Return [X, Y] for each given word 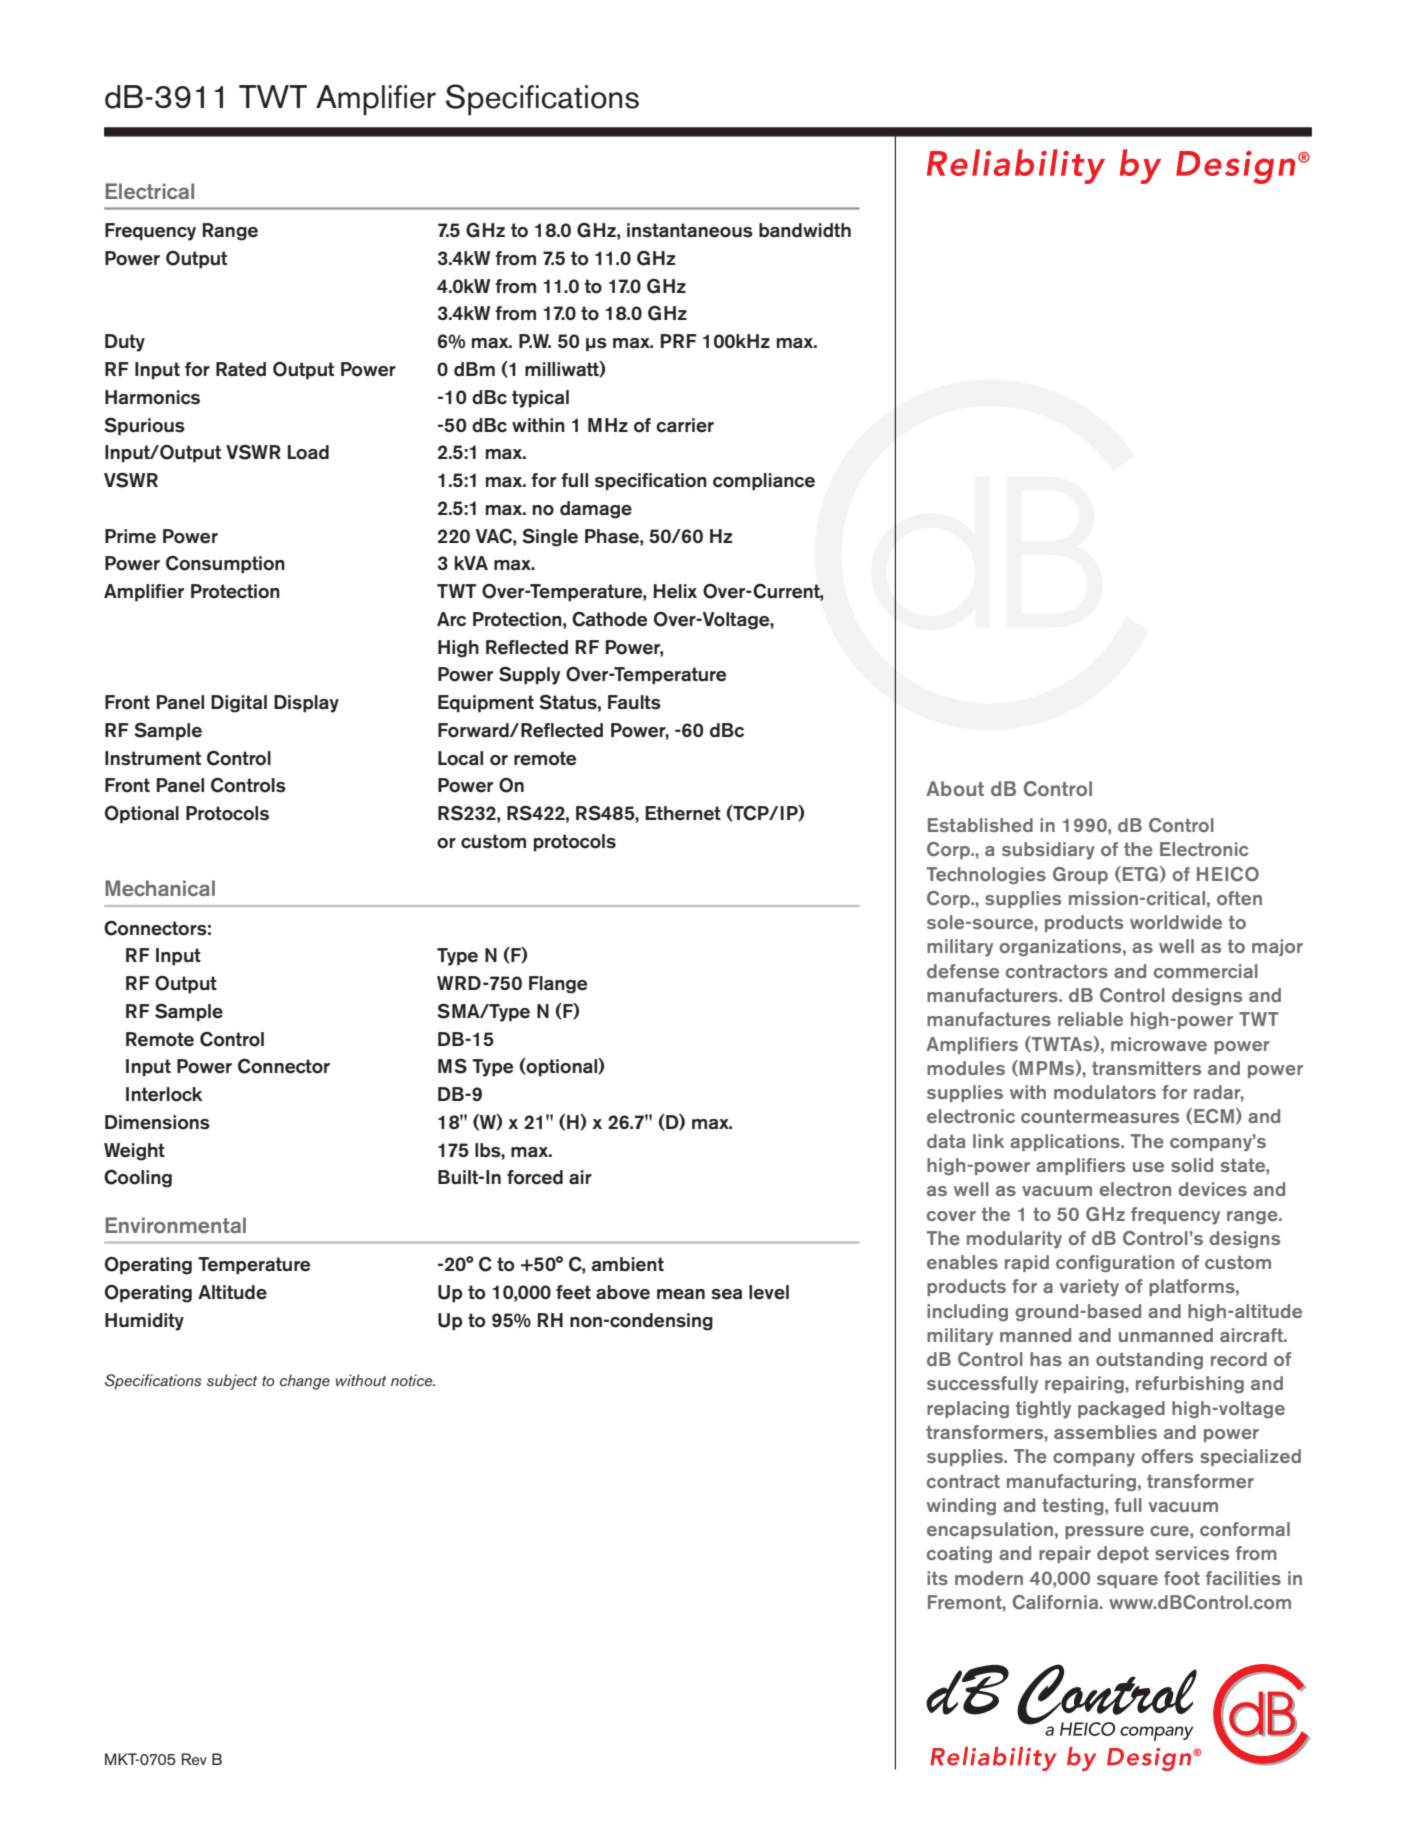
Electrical [149, 191]
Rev [194, 1759]
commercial [1206, 971]
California [1057, 1602]
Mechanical [160, 888]
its [937, 1578]
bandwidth [805, 230]
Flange [558, 985]
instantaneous [690, 230]
